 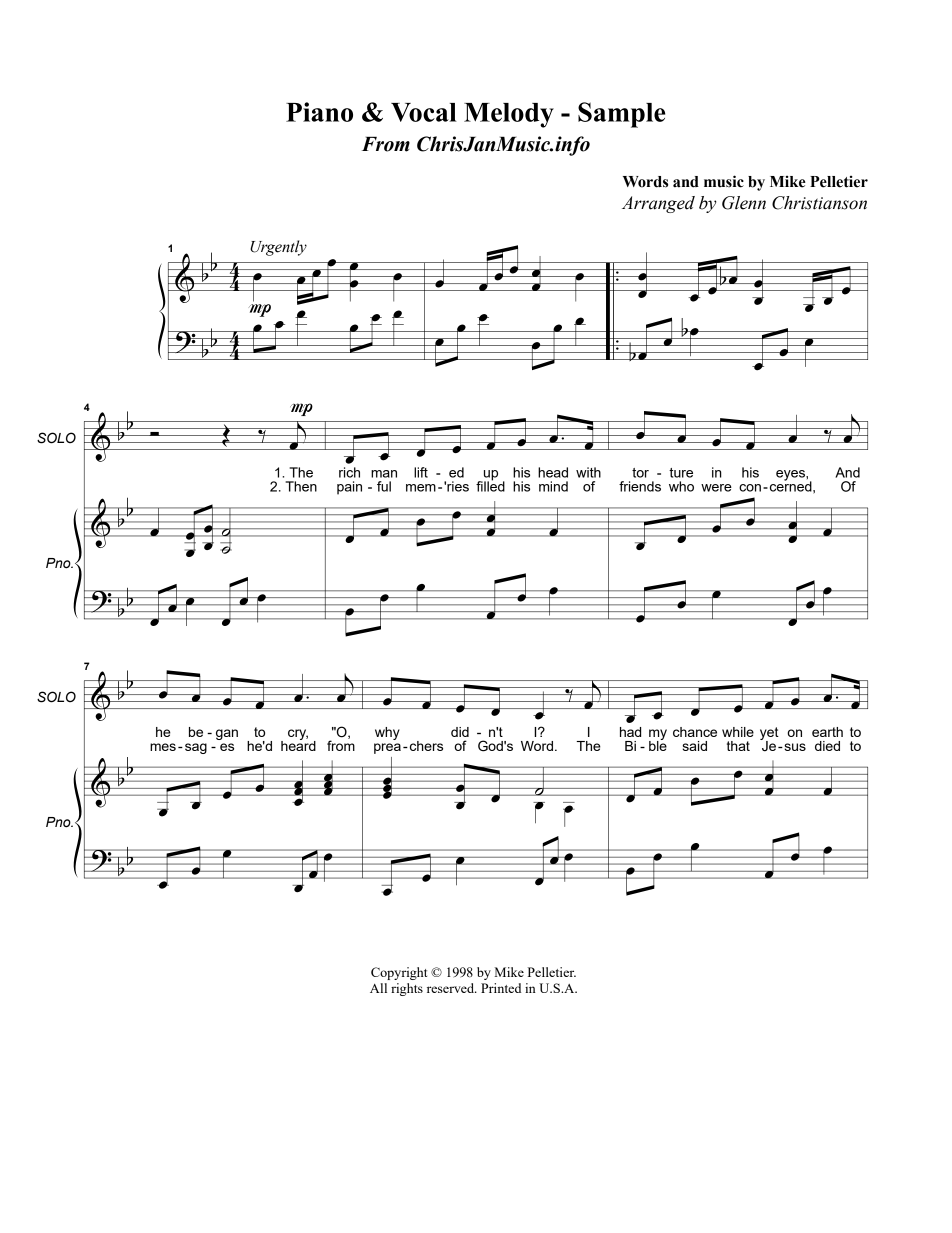 What do you see at coordinates (501, 988) in the screenshot?
I see `Printed` at bounding box center [501, 988].
